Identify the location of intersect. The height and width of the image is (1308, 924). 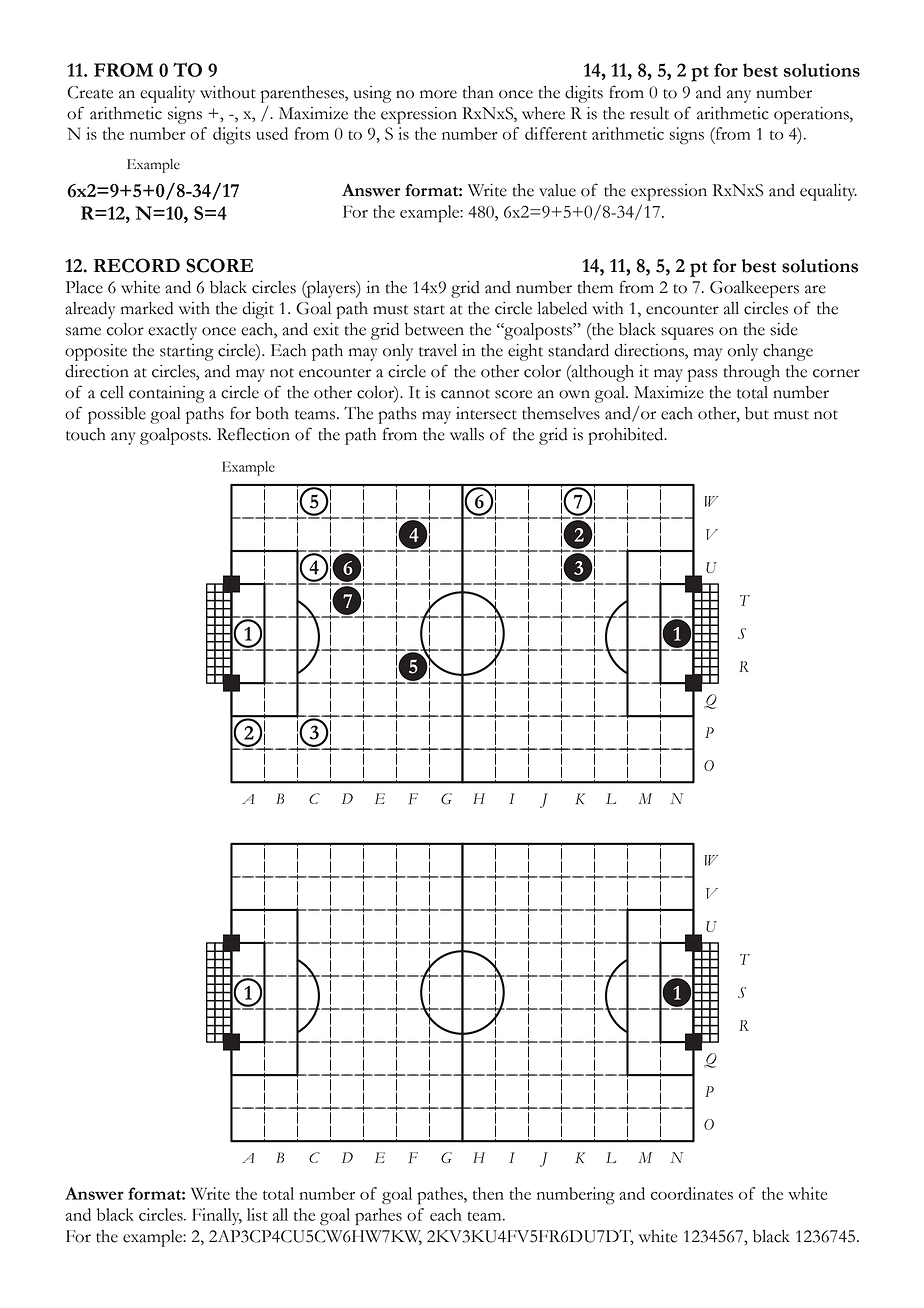
(486, 413).
